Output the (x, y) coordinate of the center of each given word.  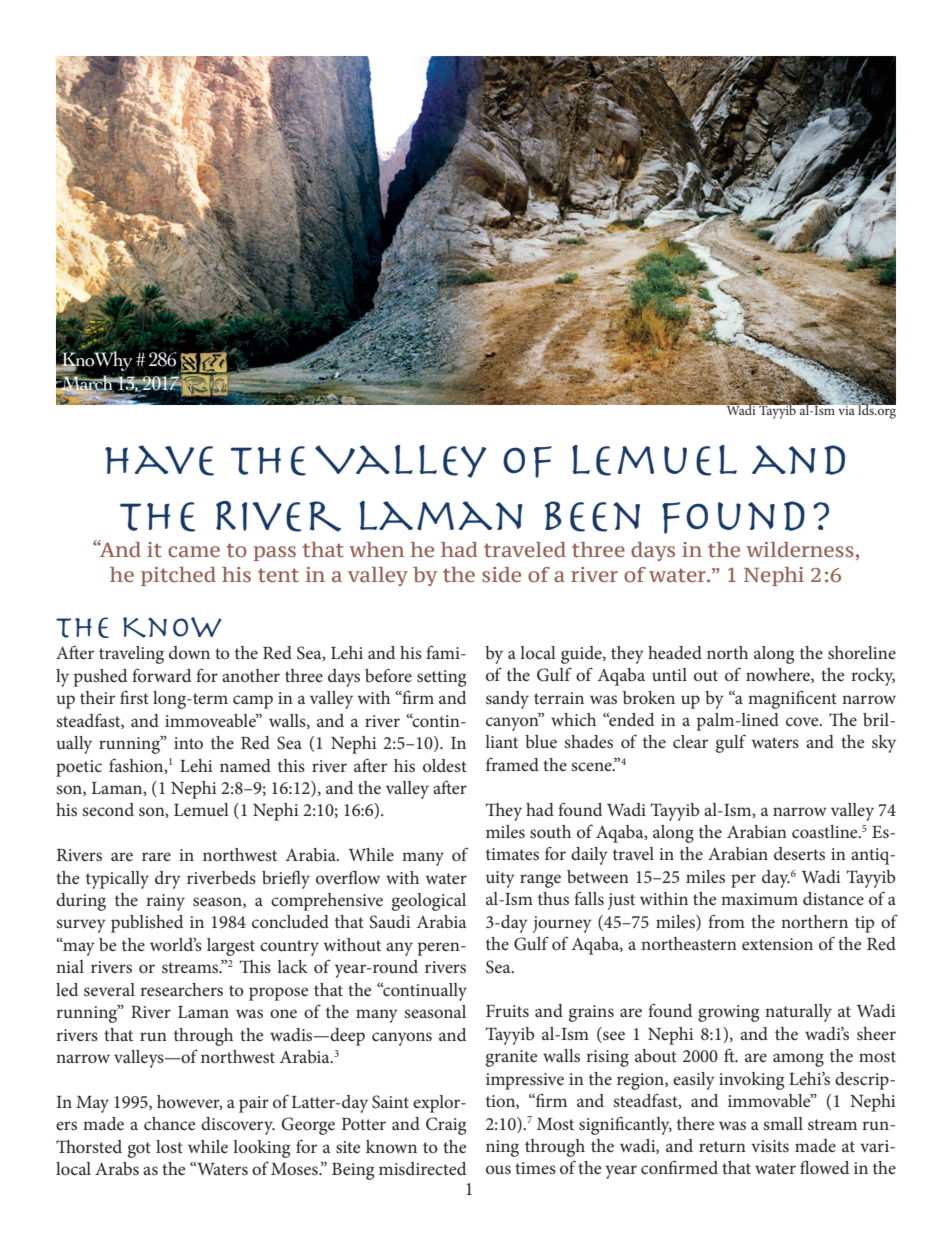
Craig (446, 1126)
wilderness (800, 549)
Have (159, 460)
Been (592, 516)
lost (169, 1146)
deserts (799, 853)
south (550, 831)
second (108, 809)
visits (770, 1146)
